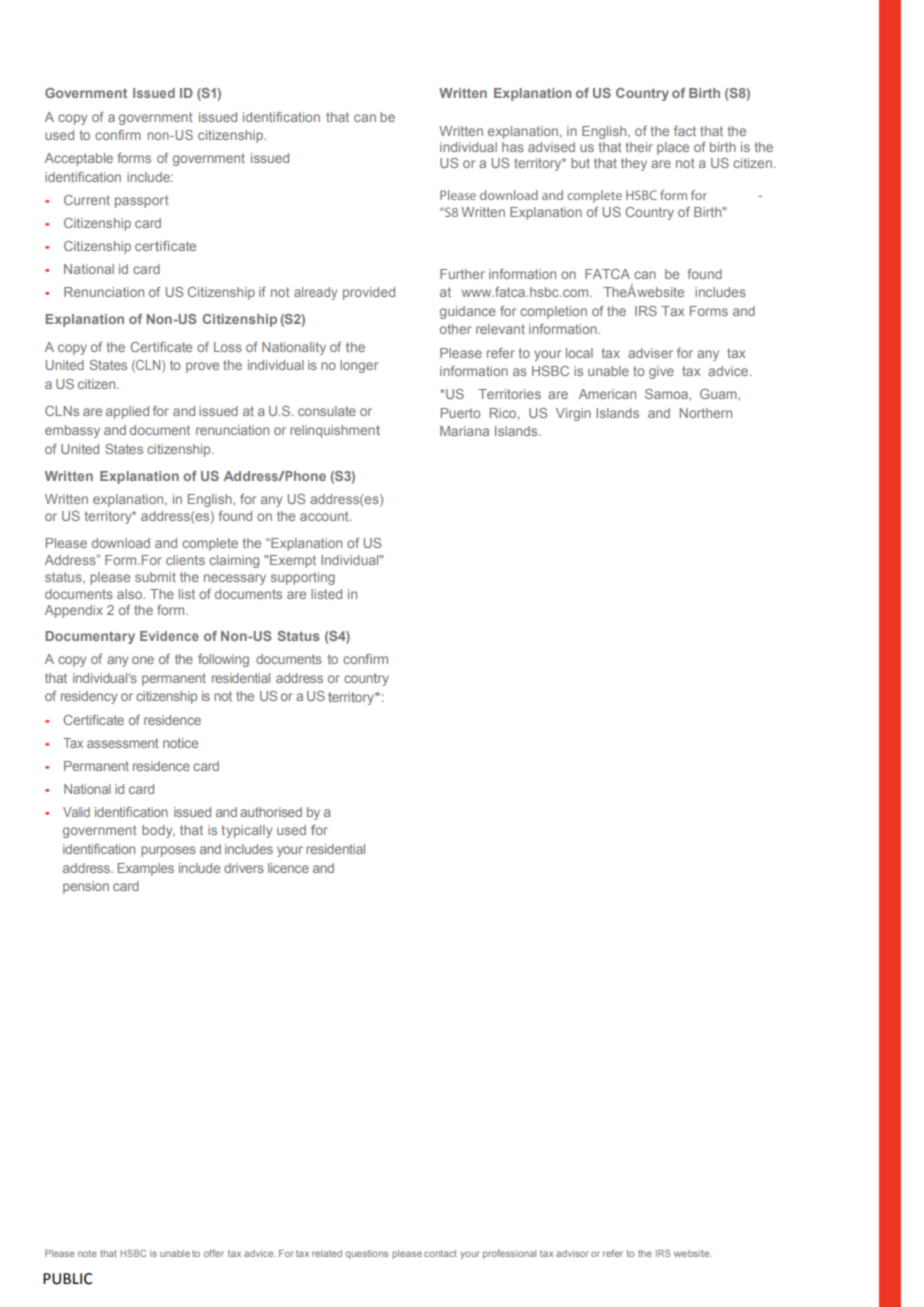  Describe the element at coordinates (573, 414) in the page. I see `Virgin` at that location.
